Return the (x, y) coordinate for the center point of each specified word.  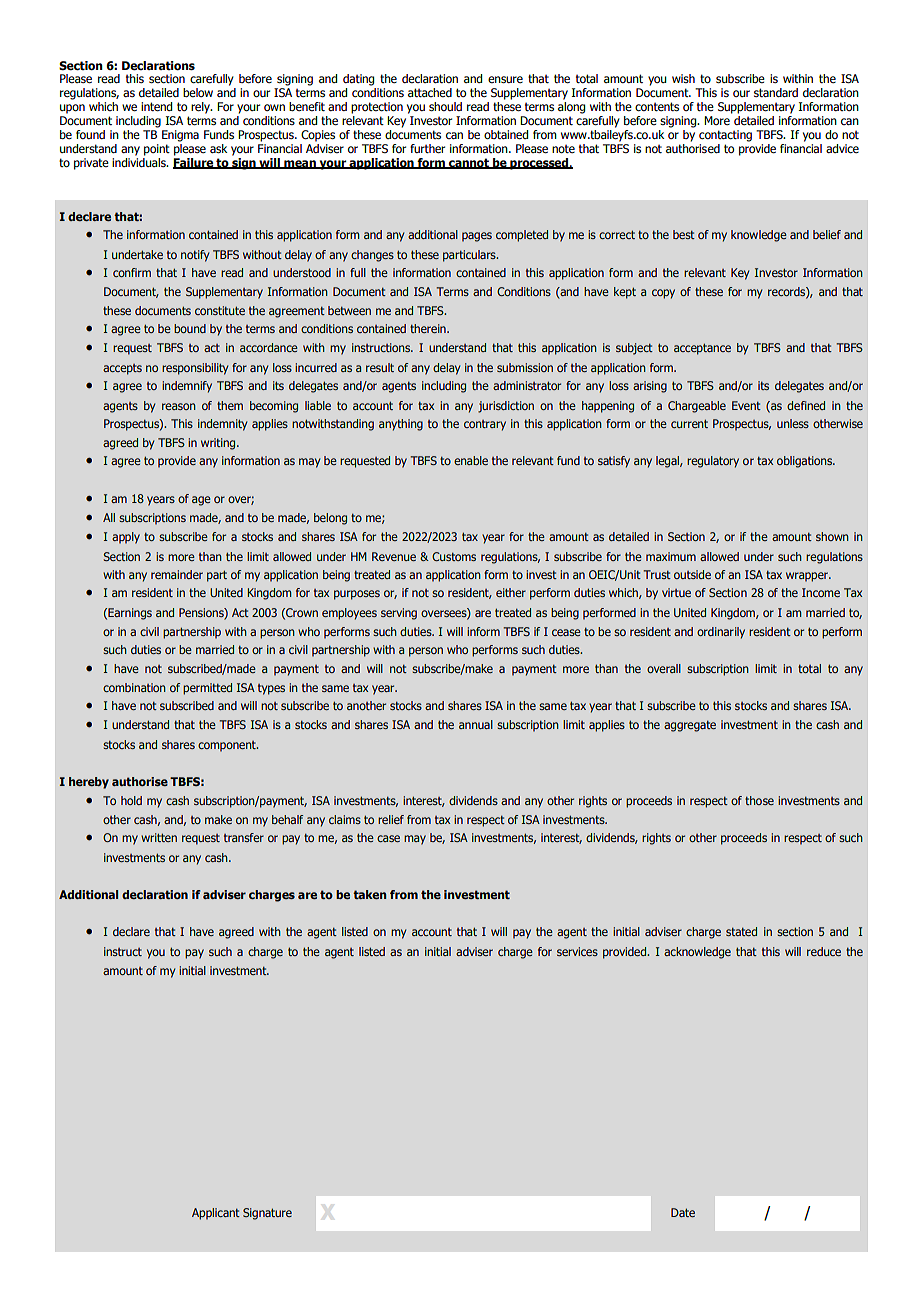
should (445, 106)
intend (156, 107)
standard (776, 92)
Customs (454, 556)
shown (832, 536)
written (159, 837)
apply (126, 538)
